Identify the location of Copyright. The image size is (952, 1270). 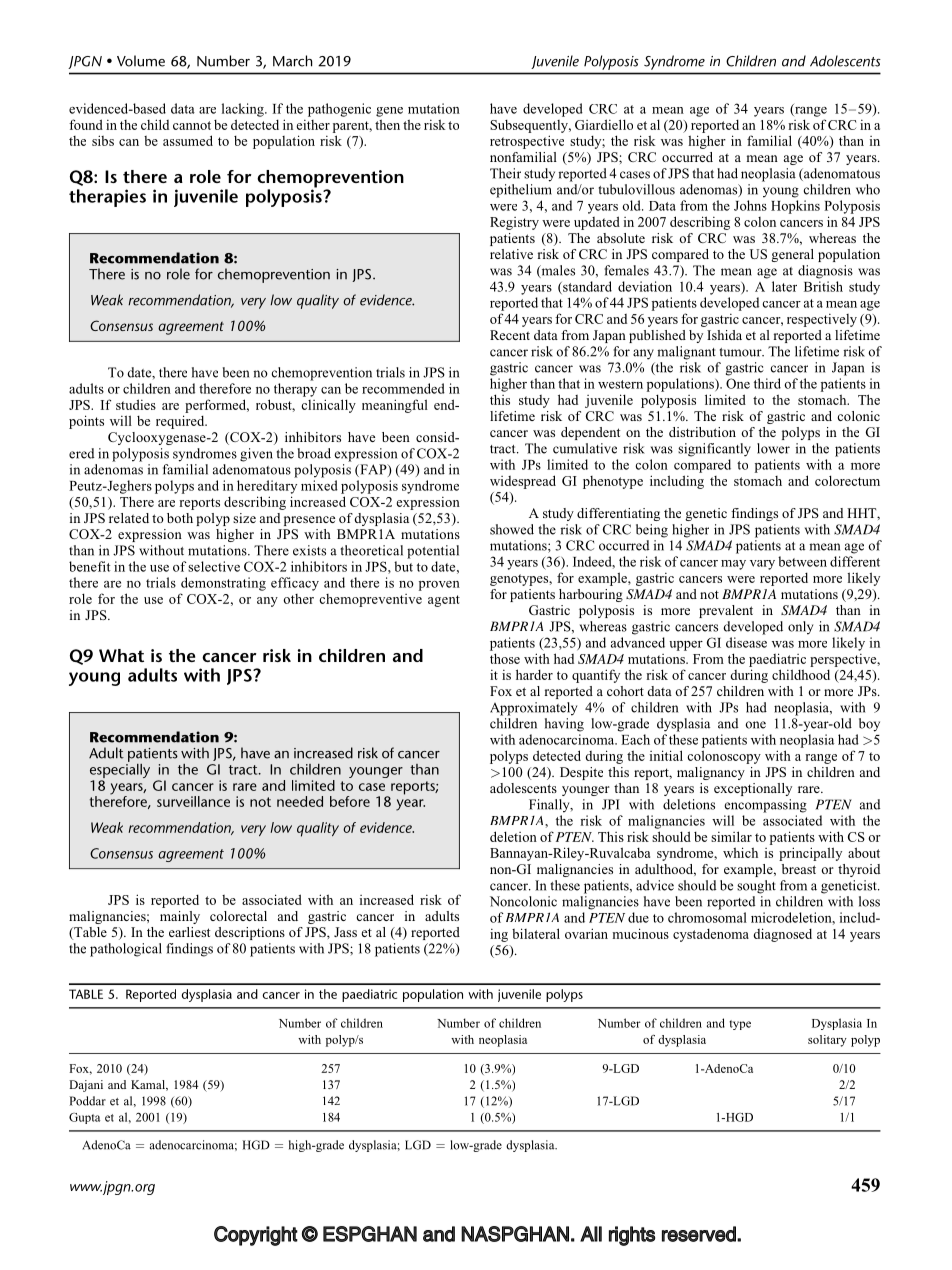
(256, 1236).
